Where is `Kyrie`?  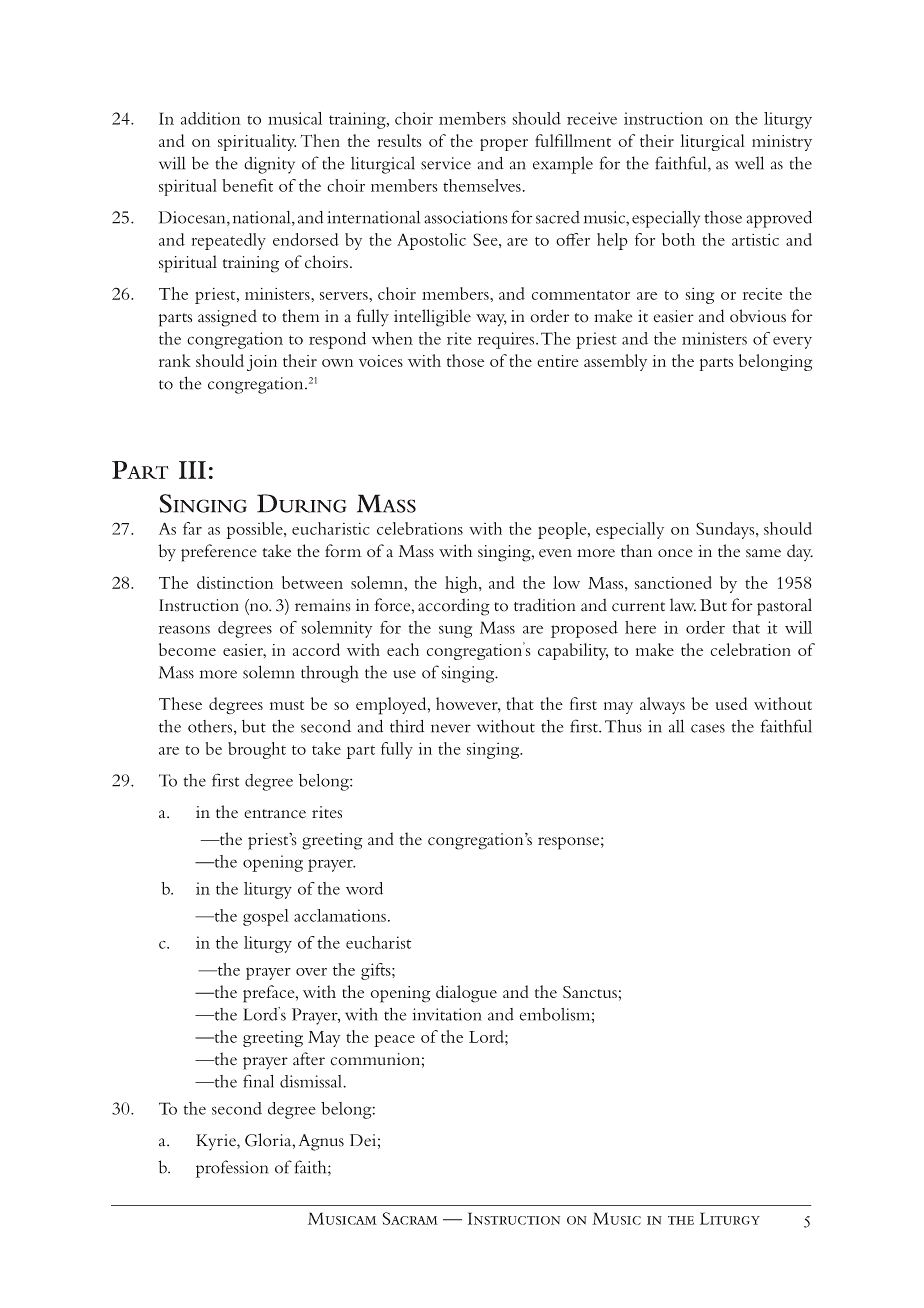 Kyrie is located at coordinates (217, 1142).
